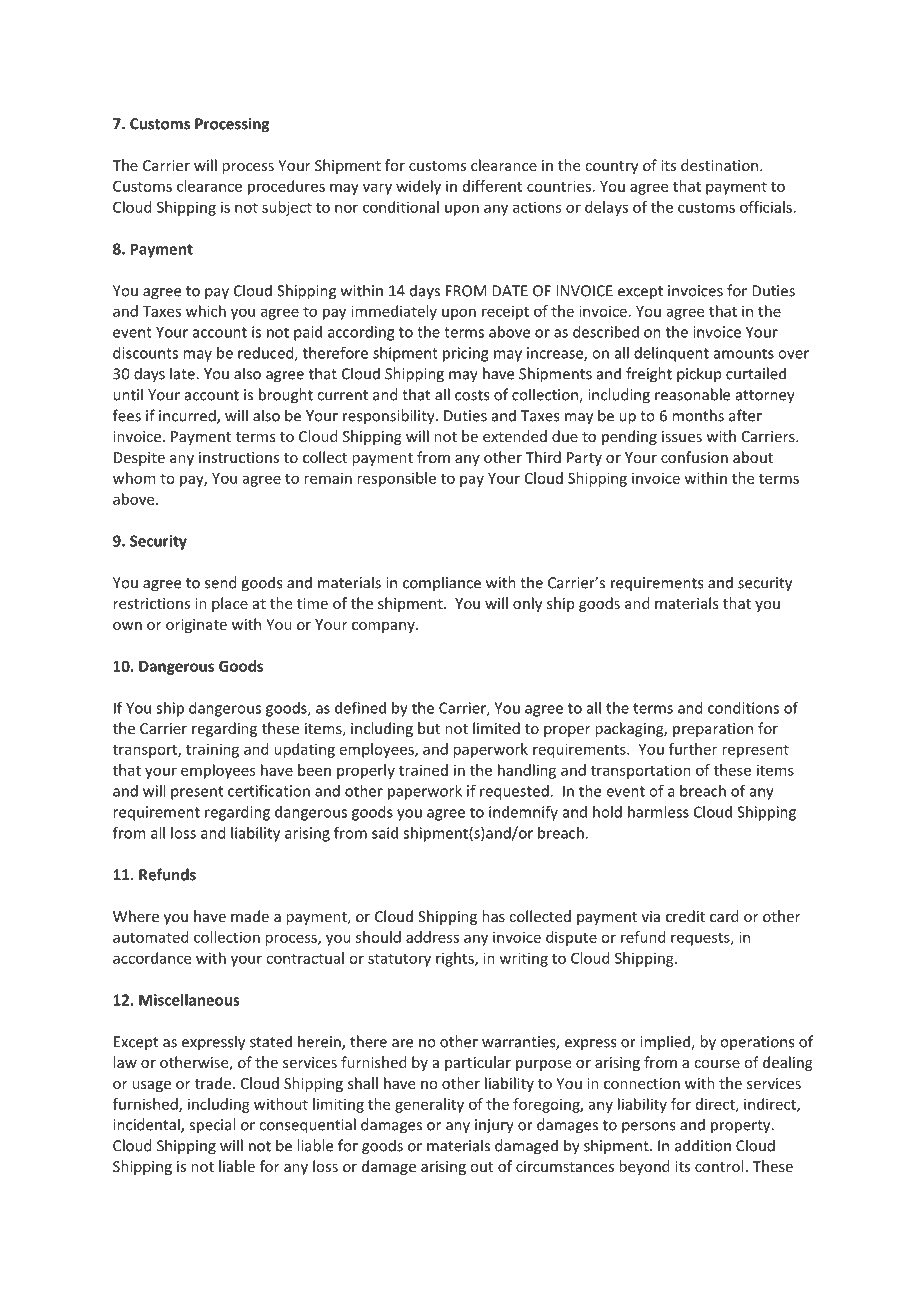 The height and width of the page is (1308, 924). I want to click on certification, so click(269, 791).
